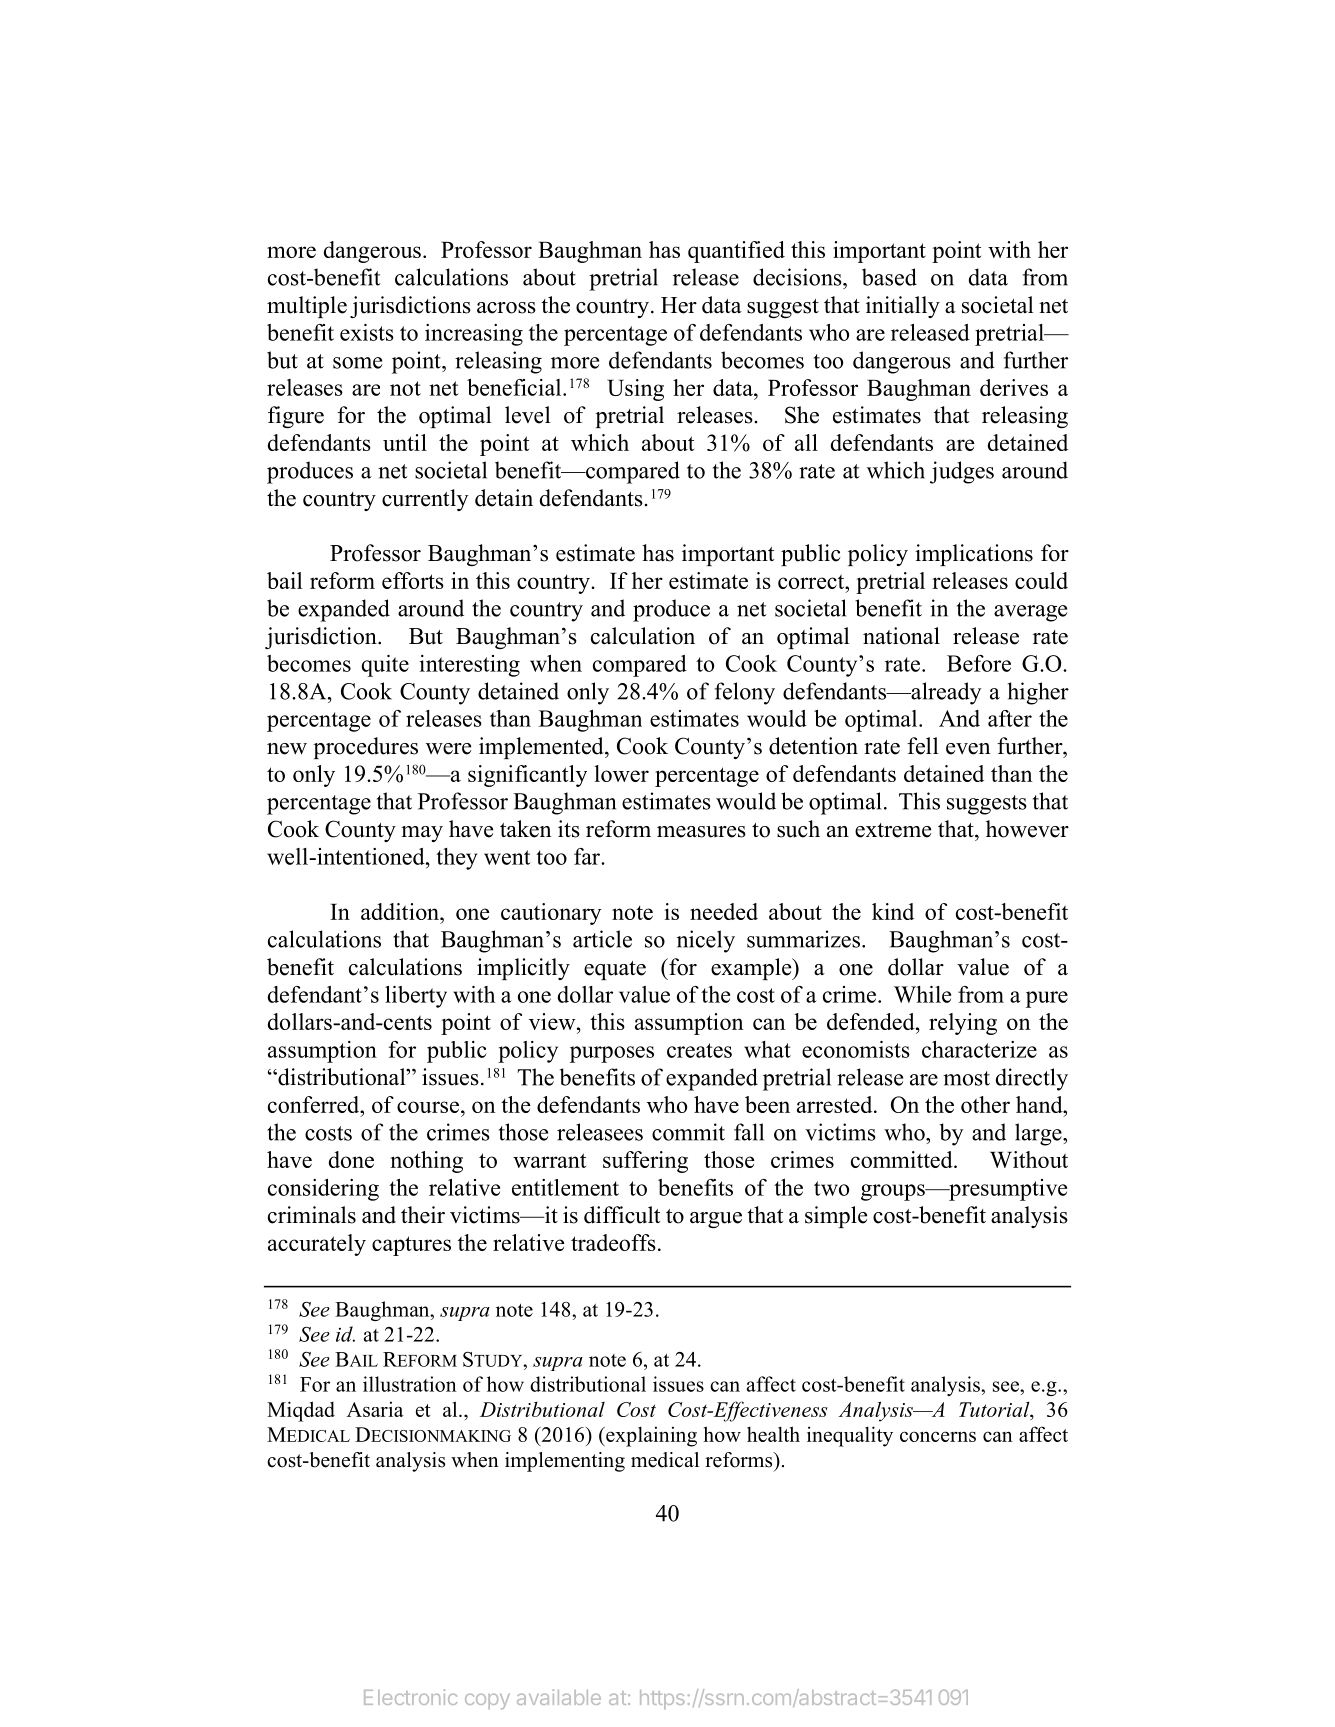  What do you see at coordinates (613, 1242) in the image?
I see `tradeoffs` at bounding box center [613, 1242].
